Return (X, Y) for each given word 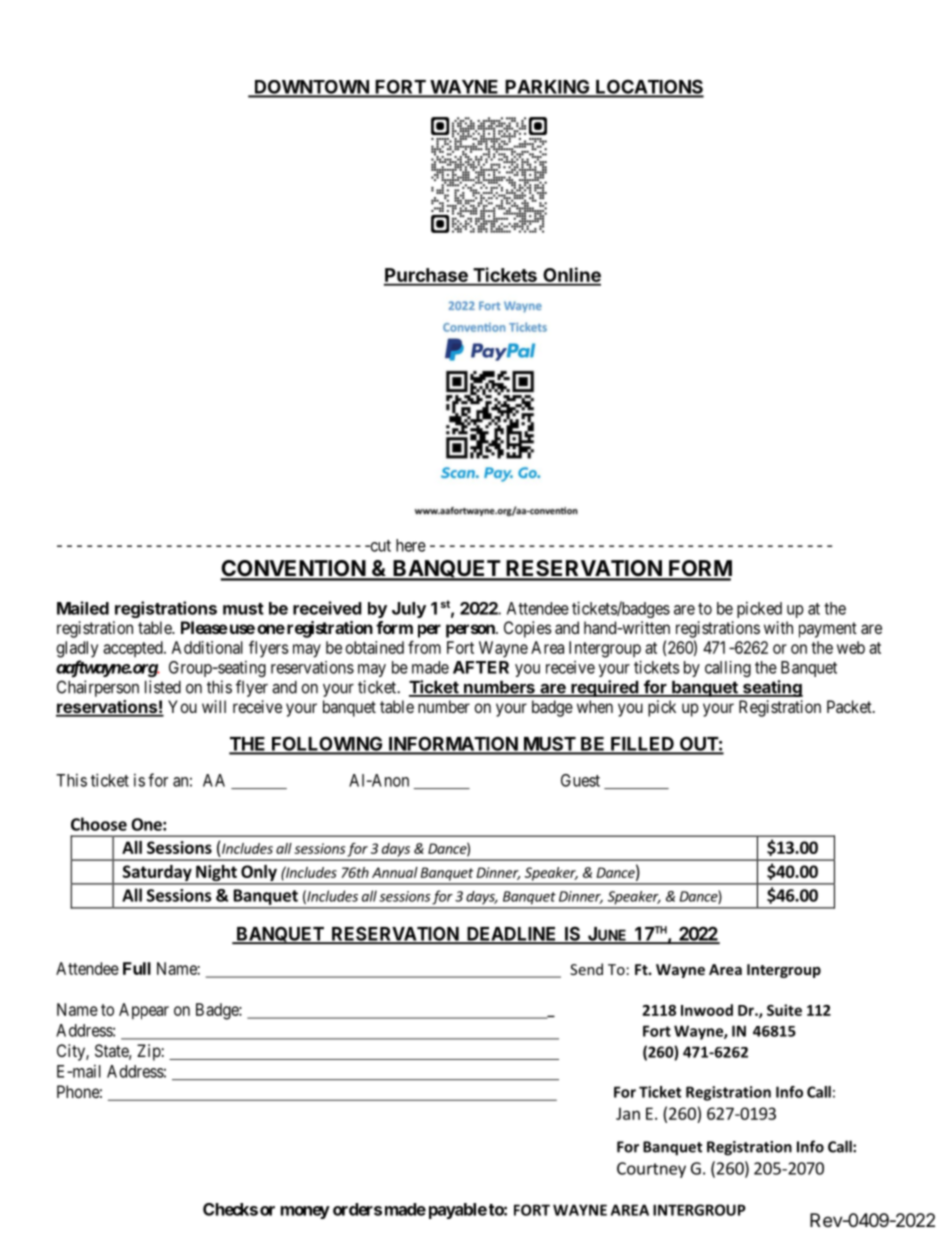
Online (571, 276)
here (411, 545)
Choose (99, 824)
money (305, 1212)
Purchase (427, 276)
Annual (395, 872)
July (409, 610)
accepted (134, 649)
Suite (784, 1010)
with (778, 627)
